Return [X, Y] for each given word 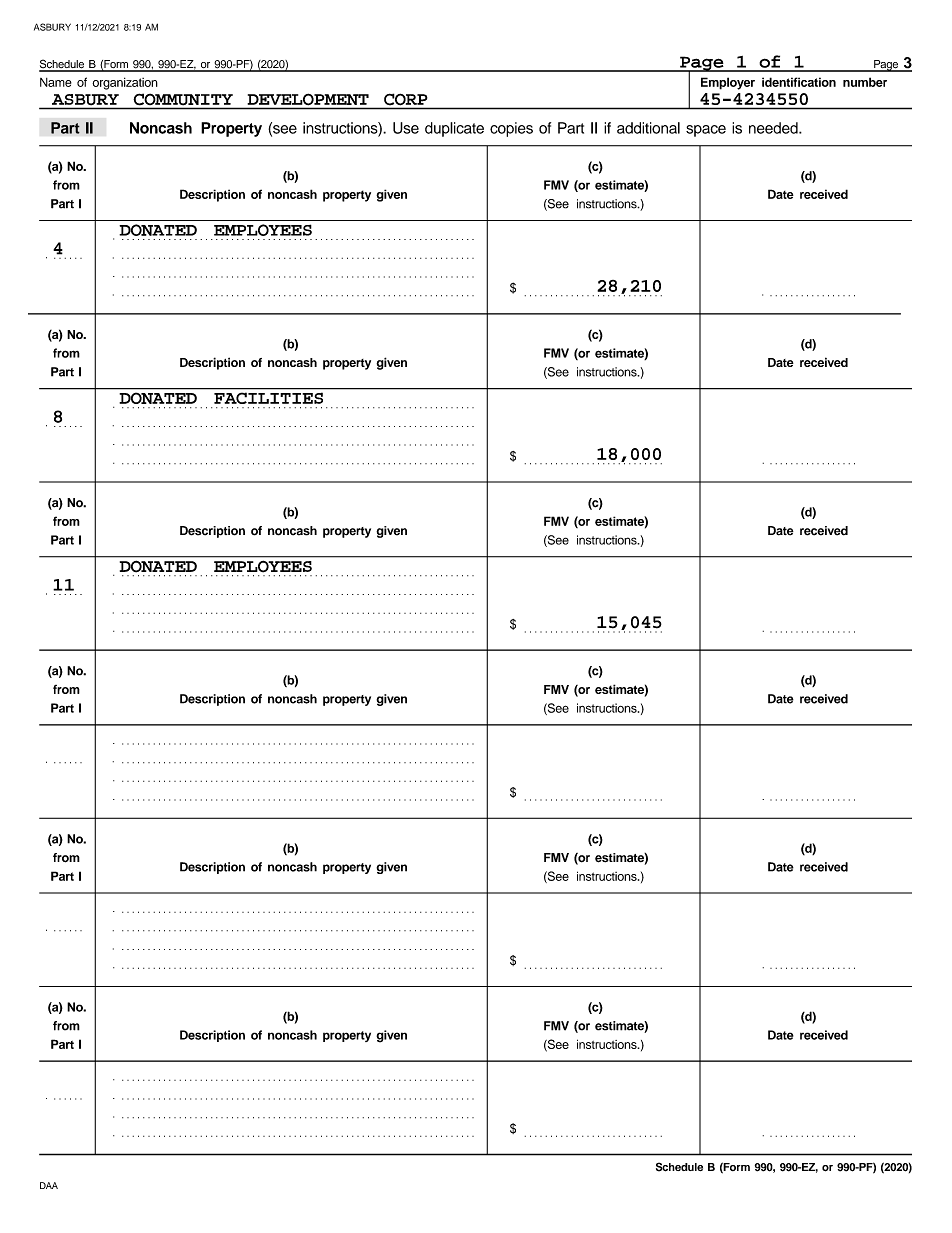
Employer [728, 83]
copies [511, 129]
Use [406, 128]
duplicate [454, 129]
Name [56, 82]
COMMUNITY [183, 99]
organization [125, 83]
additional [648, 128]
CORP [405, 99]
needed [774, 128]
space [706, 131]
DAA [49, 1185]
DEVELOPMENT [308, 99]
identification [799, 82]
